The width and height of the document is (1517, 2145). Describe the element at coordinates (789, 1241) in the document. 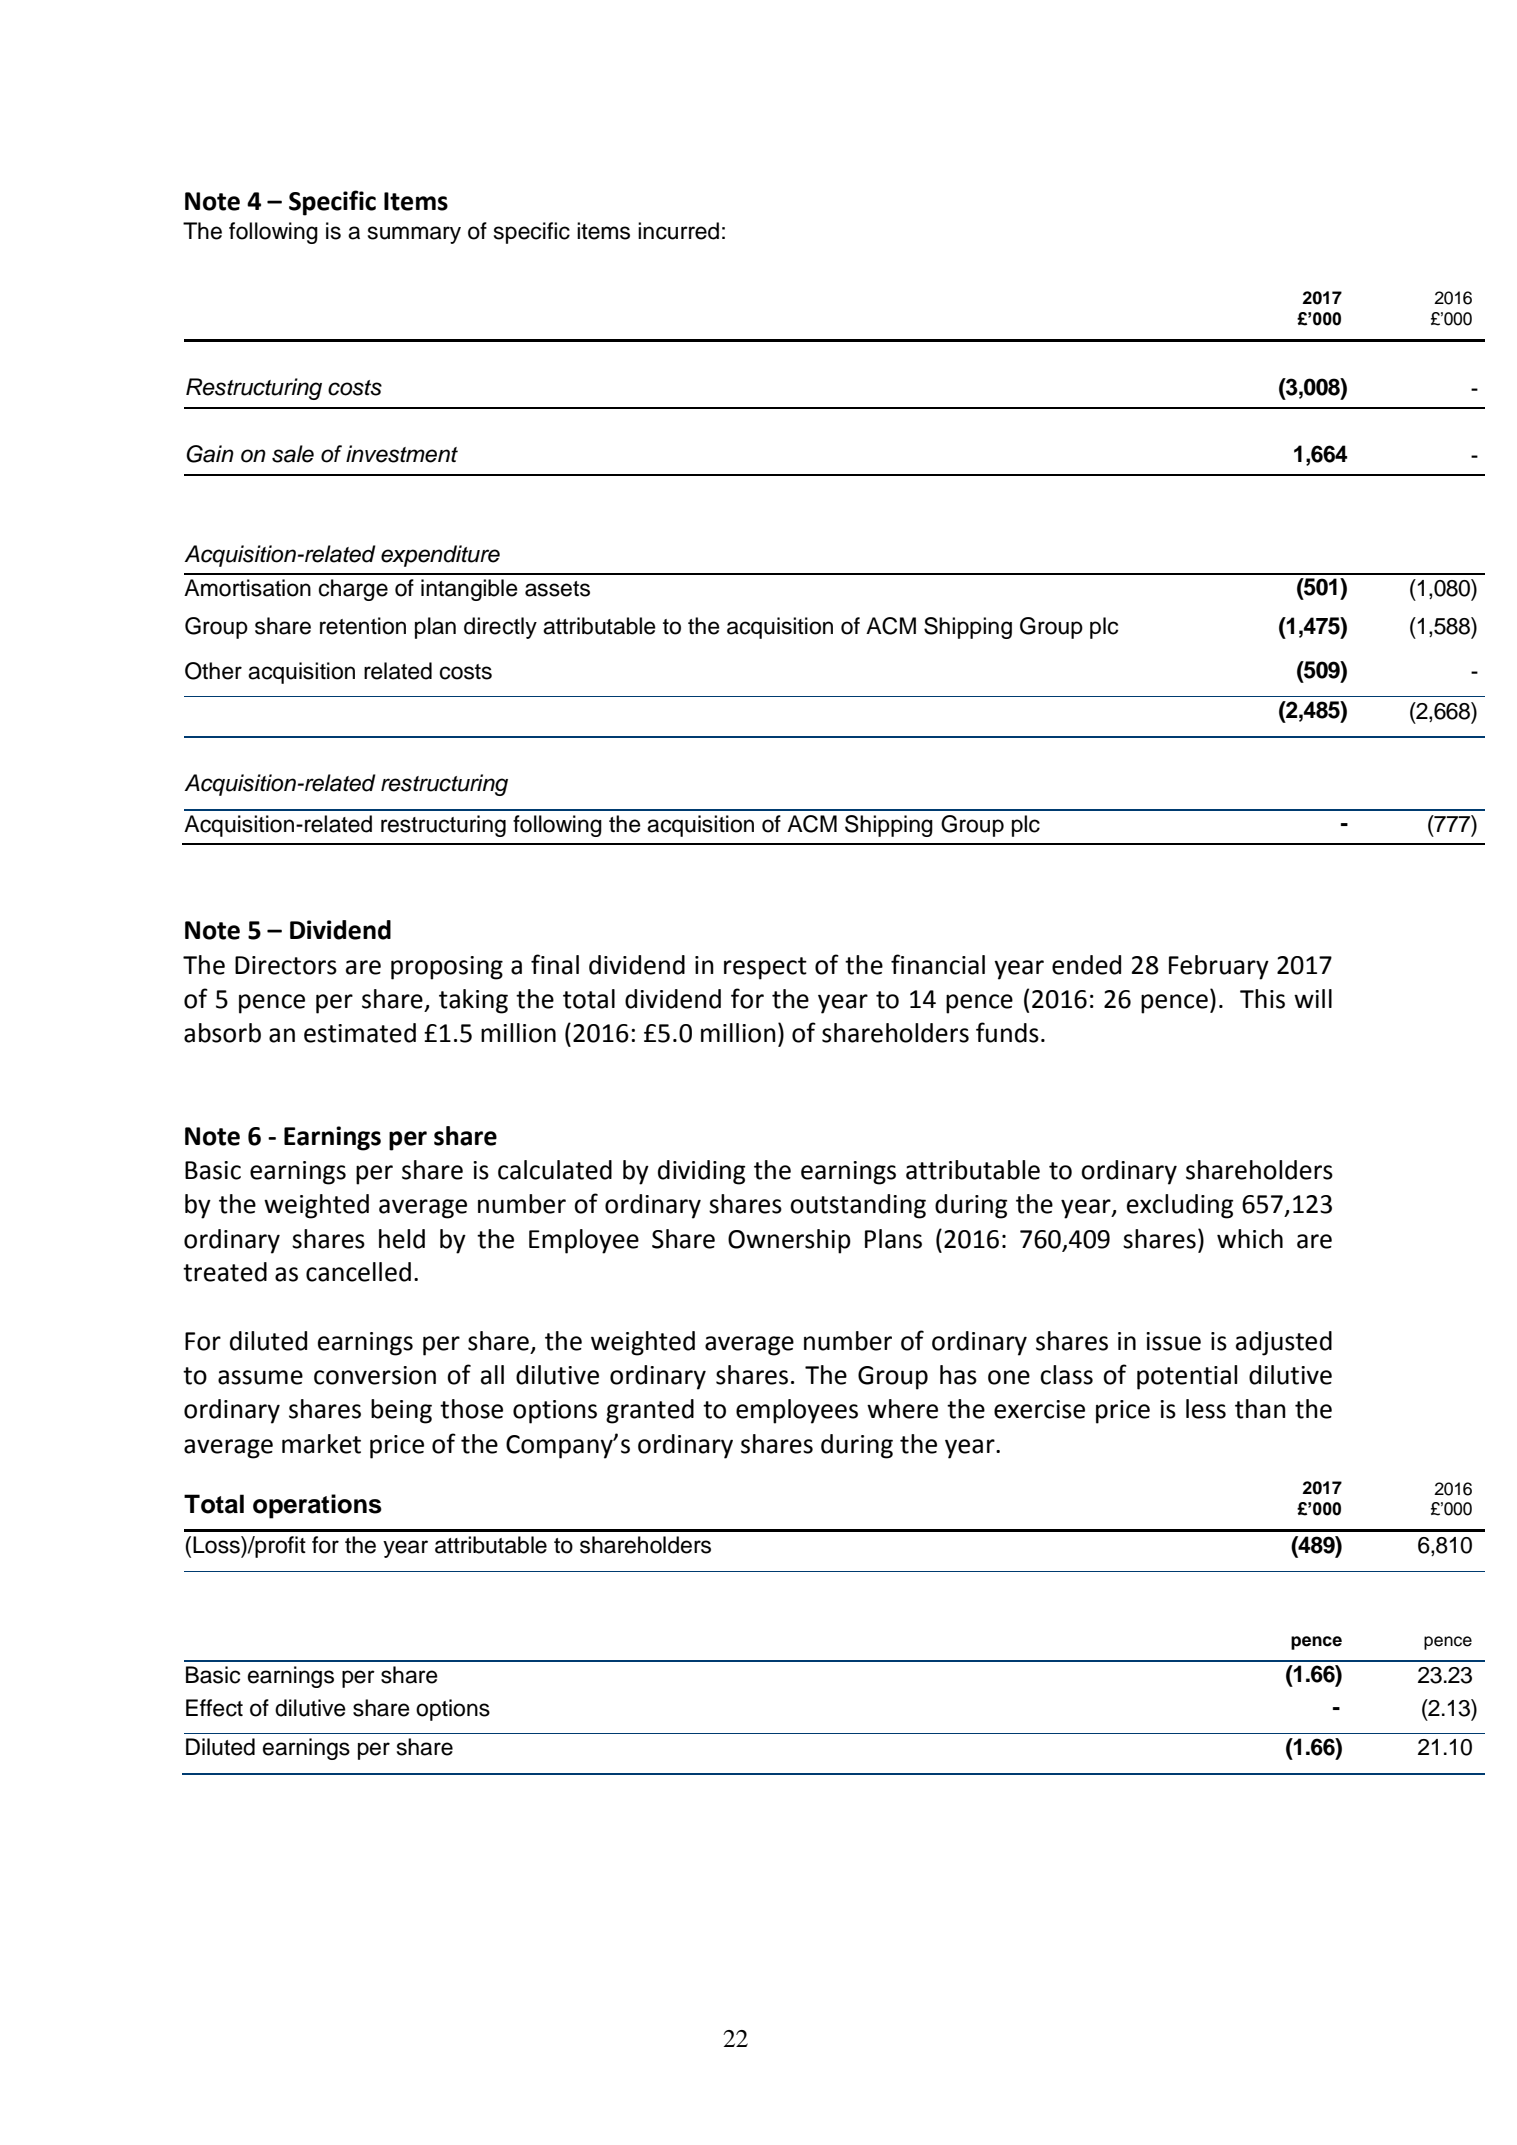

I see `Ownership` at that location.
